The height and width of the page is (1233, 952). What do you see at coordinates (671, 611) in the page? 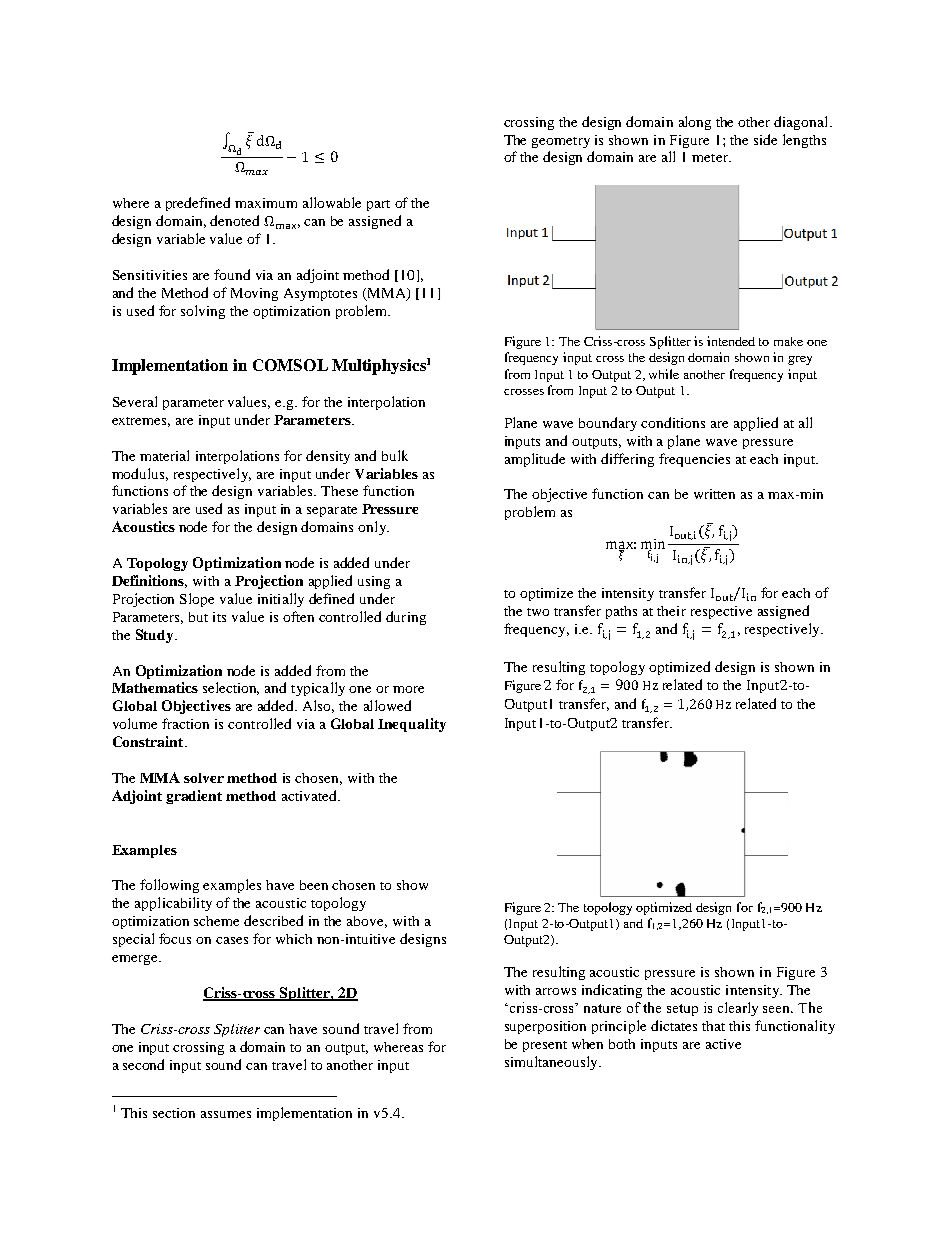
I see `their` at bounding box center [671, 611].
